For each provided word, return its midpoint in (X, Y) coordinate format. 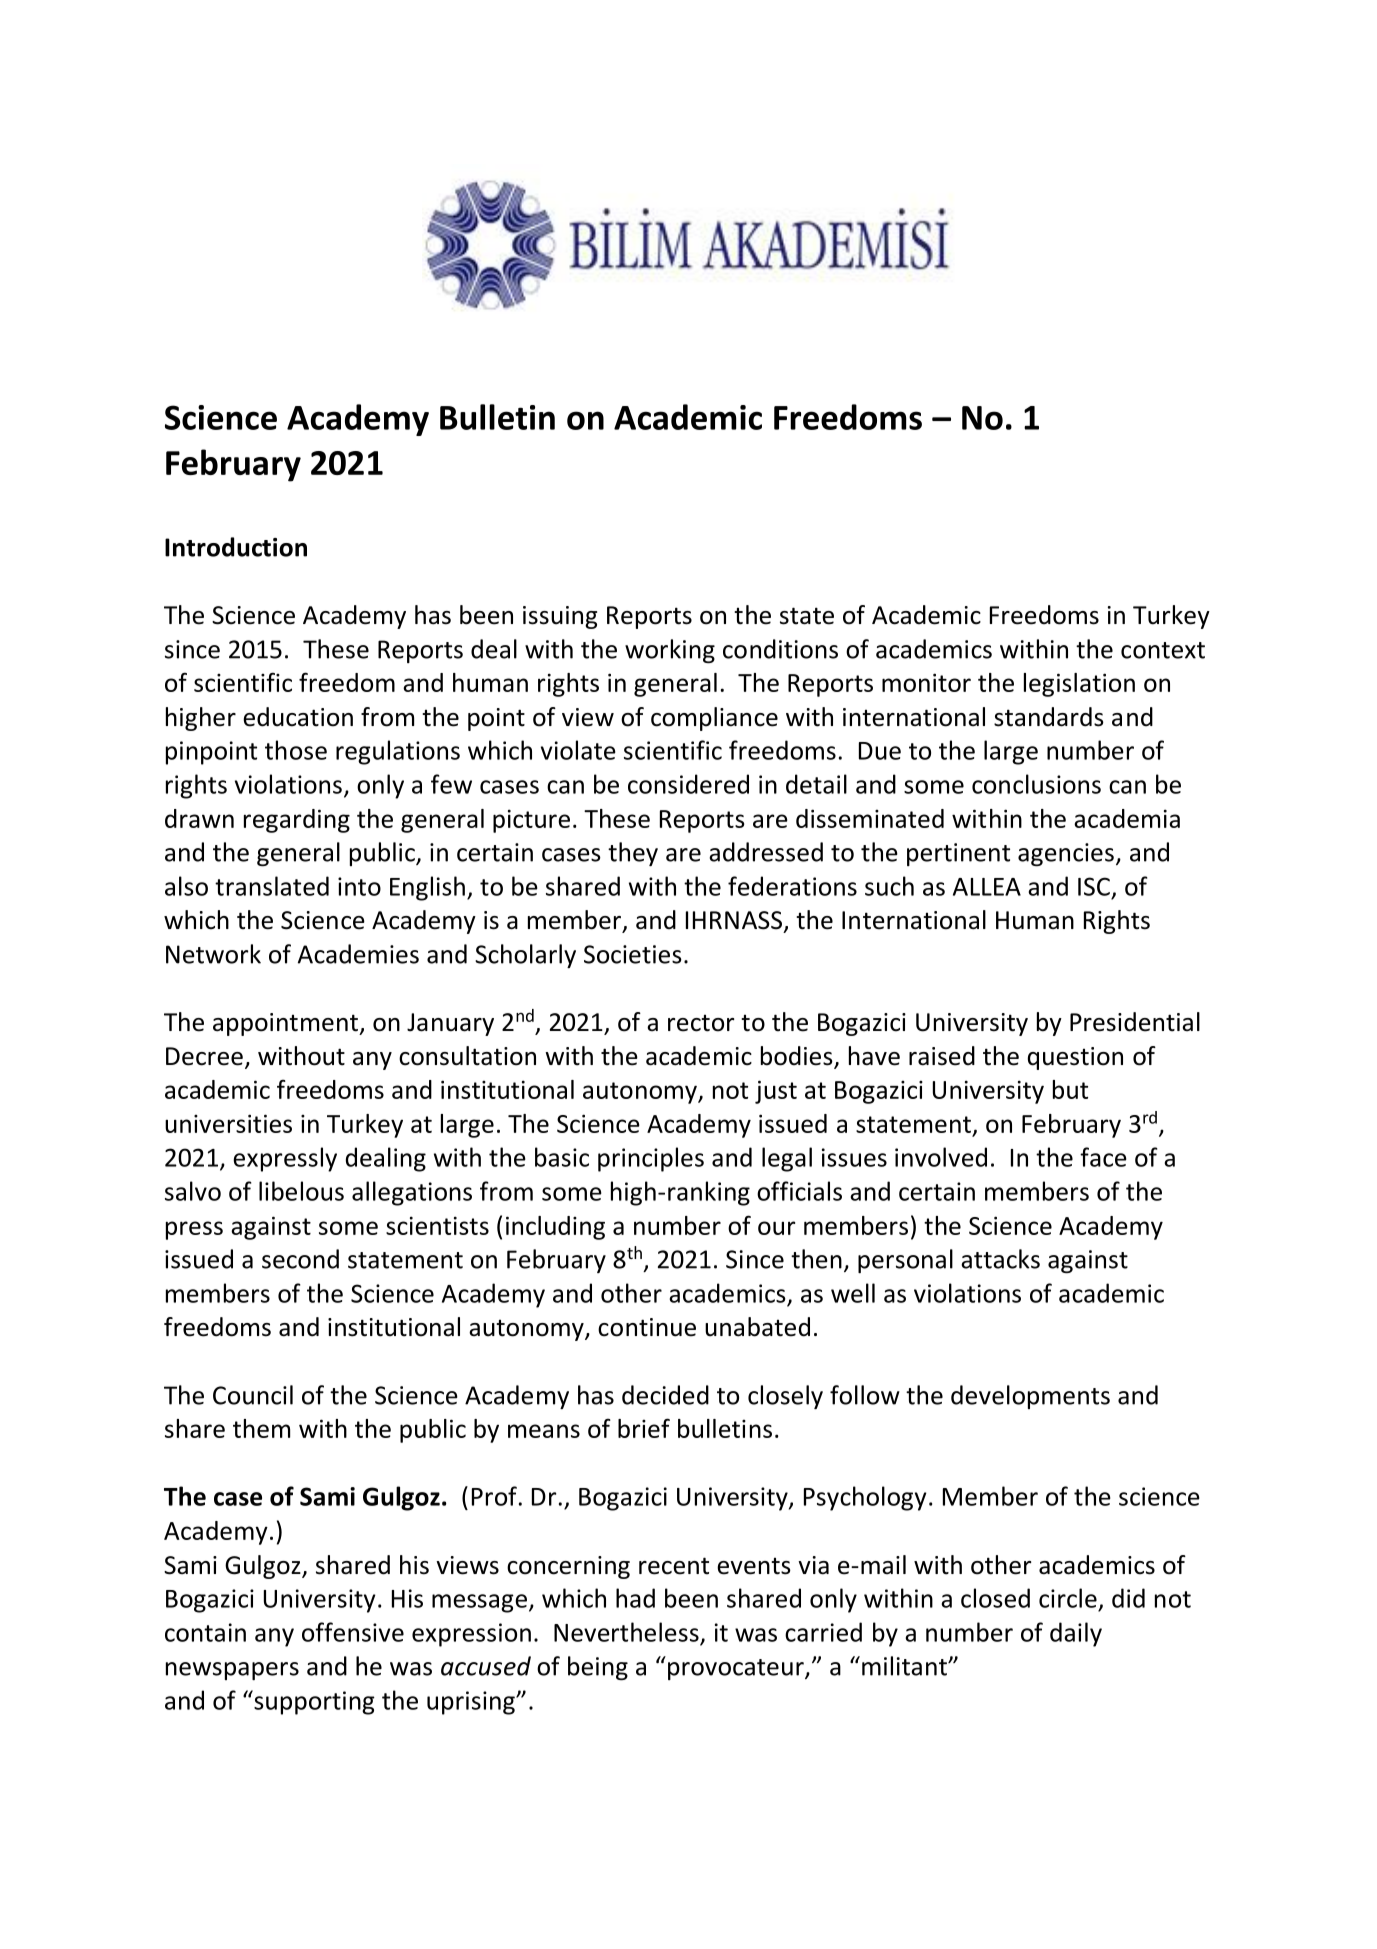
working (670, 651)
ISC (1094, 886)
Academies (358, 954)
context (1163, 650)
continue (647, 1327)
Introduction (236, 547)
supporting (313, 1702)
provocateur (737, 1669)
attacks (1000, 1259)
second (300, 1259)
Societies (633, 954)
